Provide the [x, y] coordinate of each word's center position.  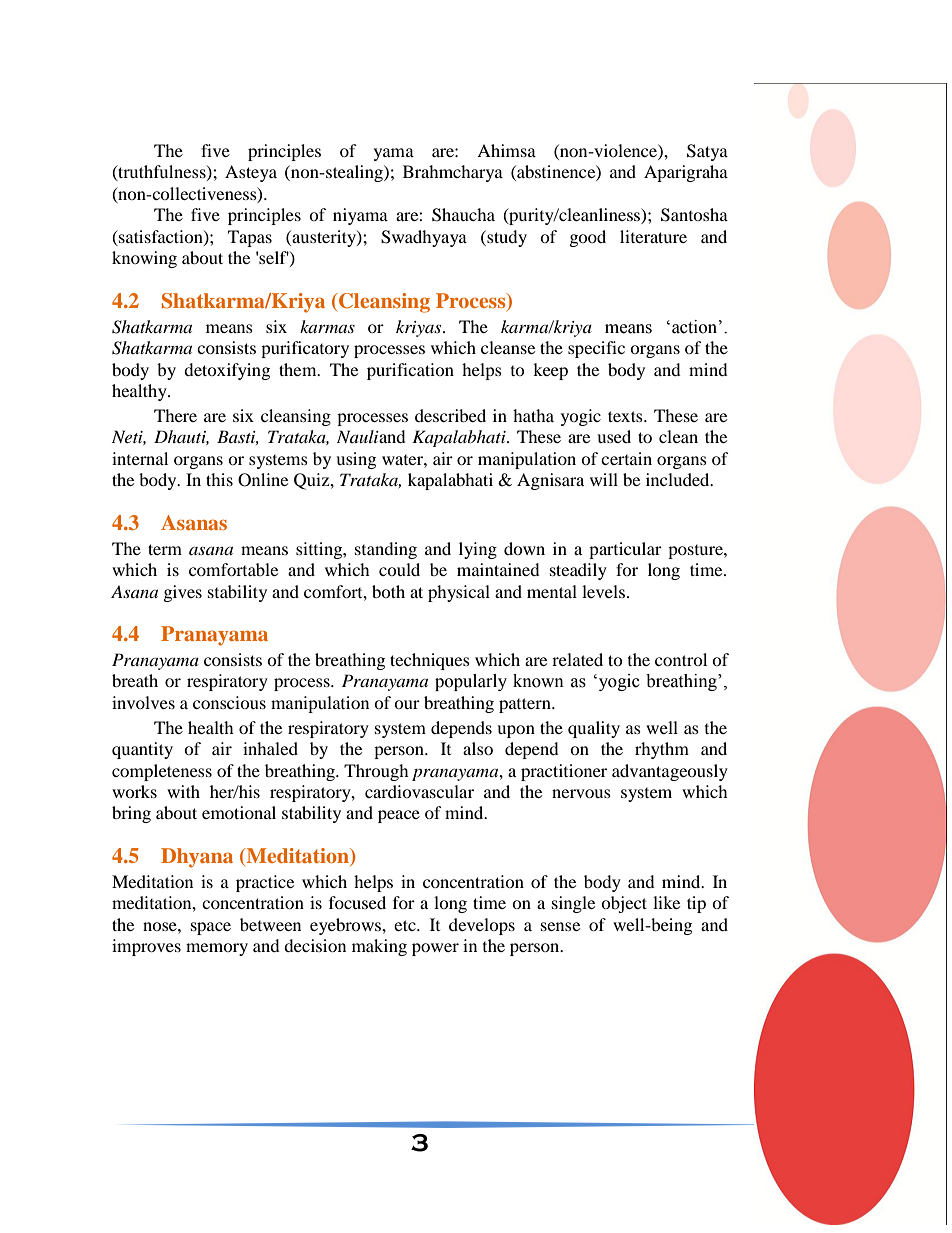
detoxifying [227, 371]
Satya [707, 152]
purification [410, 371]
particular [625, 550]
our [407, 704]
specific [596, 349]
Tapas [250, 238]
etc [406, 925]
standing [386, 550]
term [165, 549]
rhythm [662, 750]
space [211, 928]
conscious [229, 702]
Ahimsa [506, 150]
